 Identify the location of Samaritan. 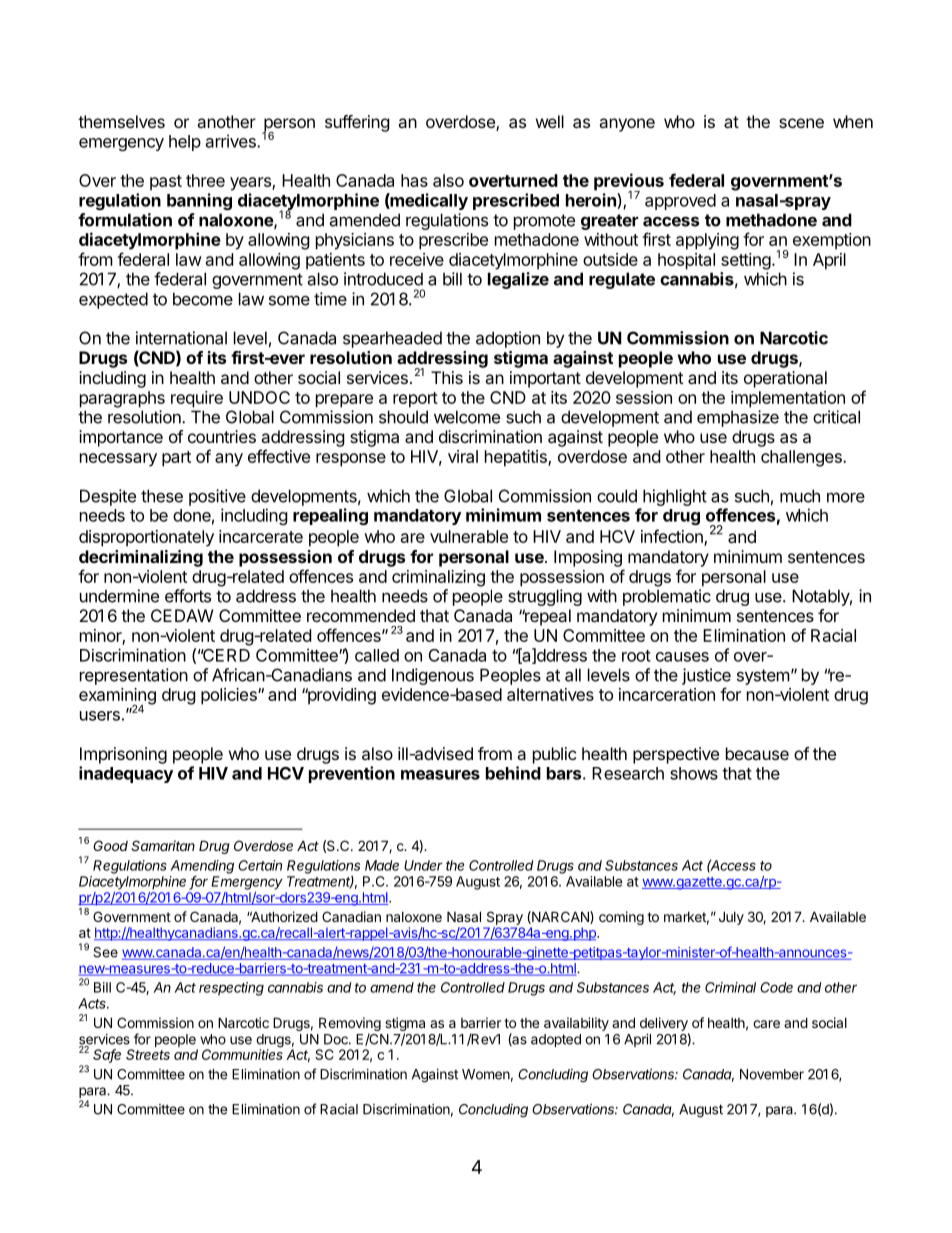
(163, 845).
